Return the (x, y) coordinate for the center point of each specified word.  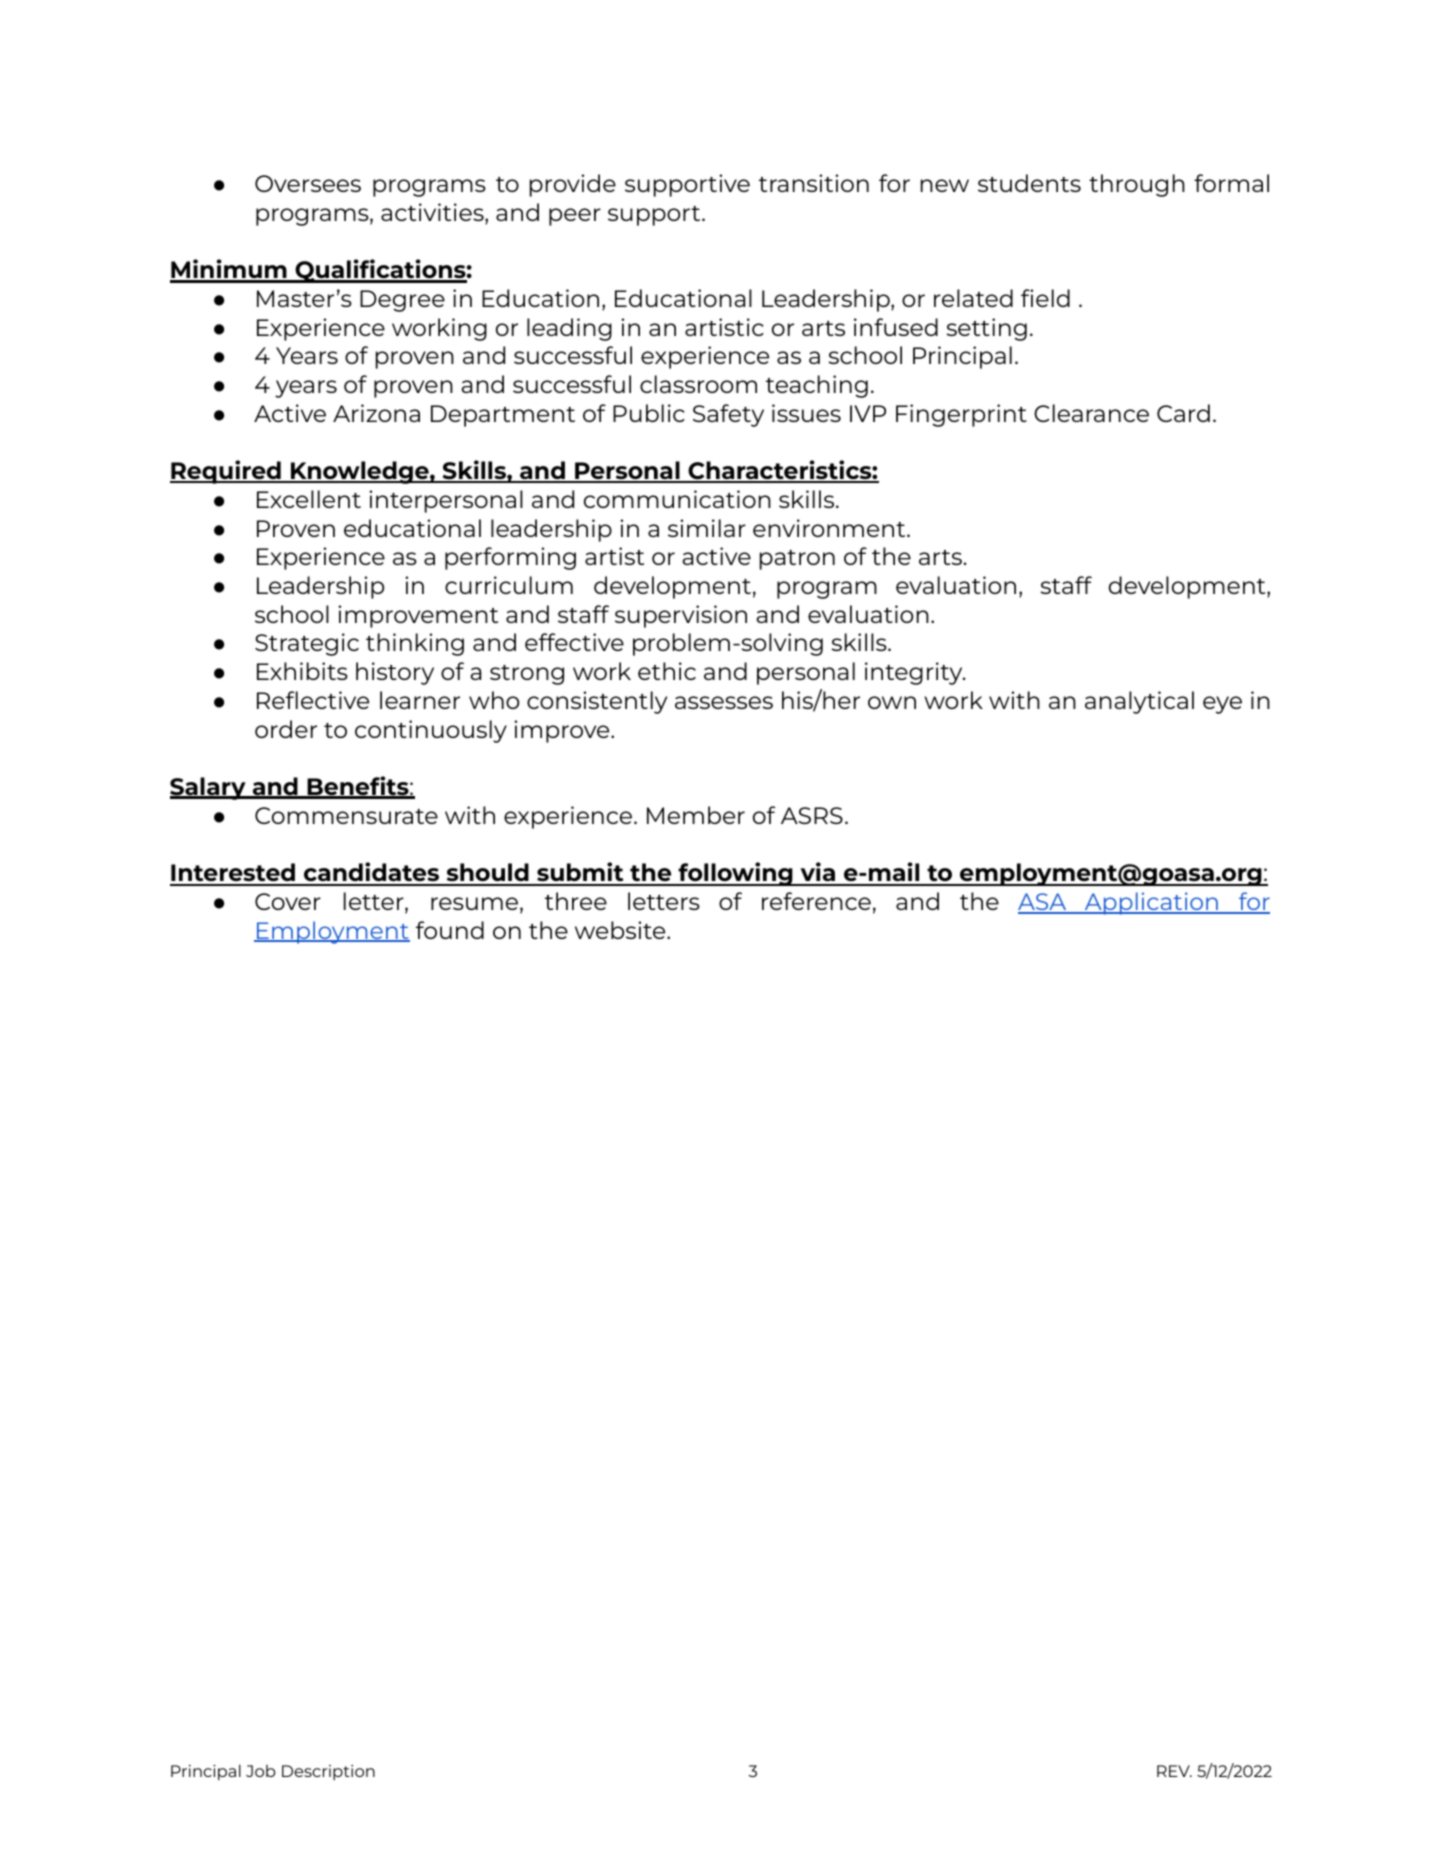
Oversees (308, 183)
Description (328, 1772)
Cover (288, 901)
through (1137, 185)
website (621, 930)
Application (1151, 903)
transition (814, 183)
